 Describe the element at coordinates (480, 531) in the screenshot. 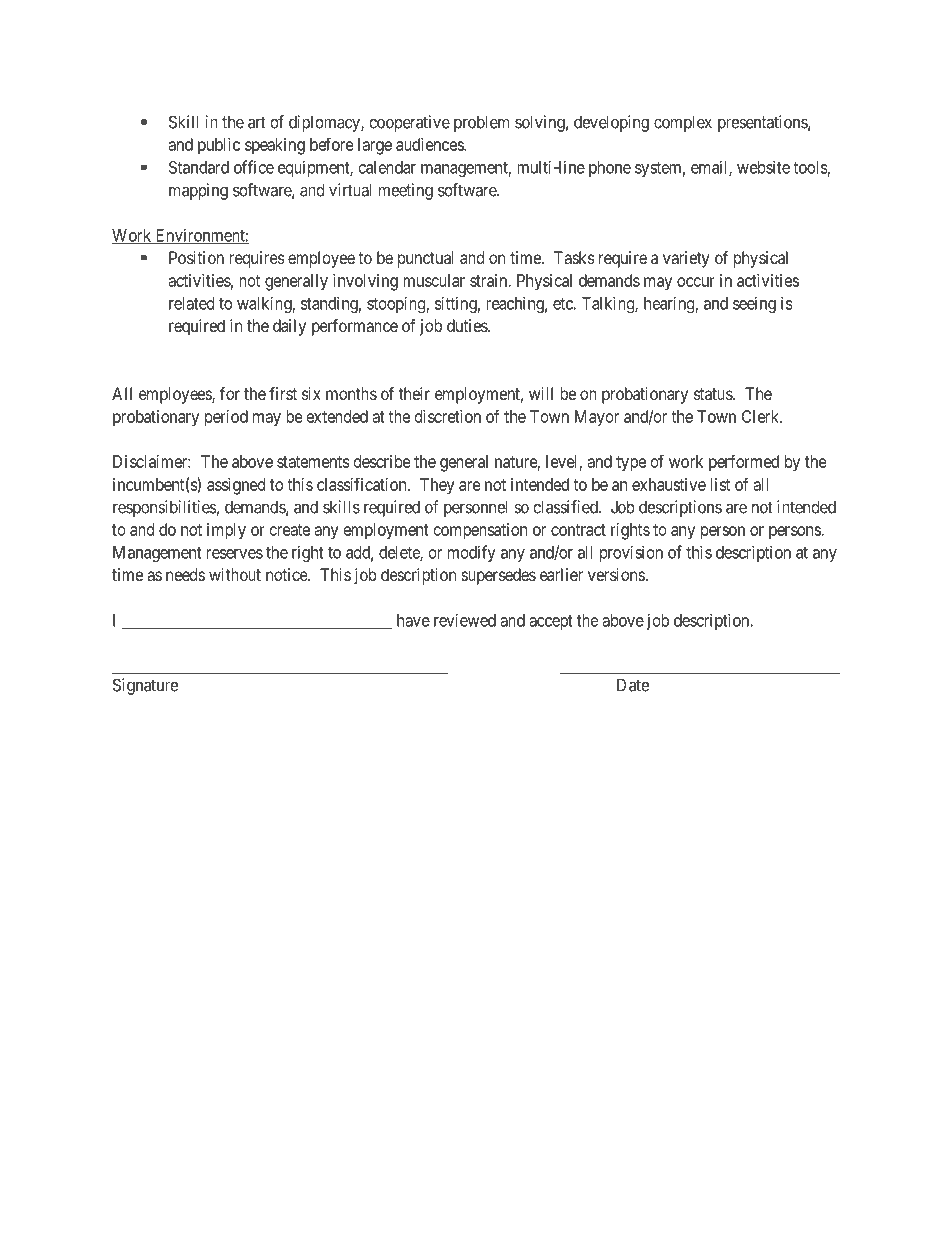

I see `compensation` at that location.
